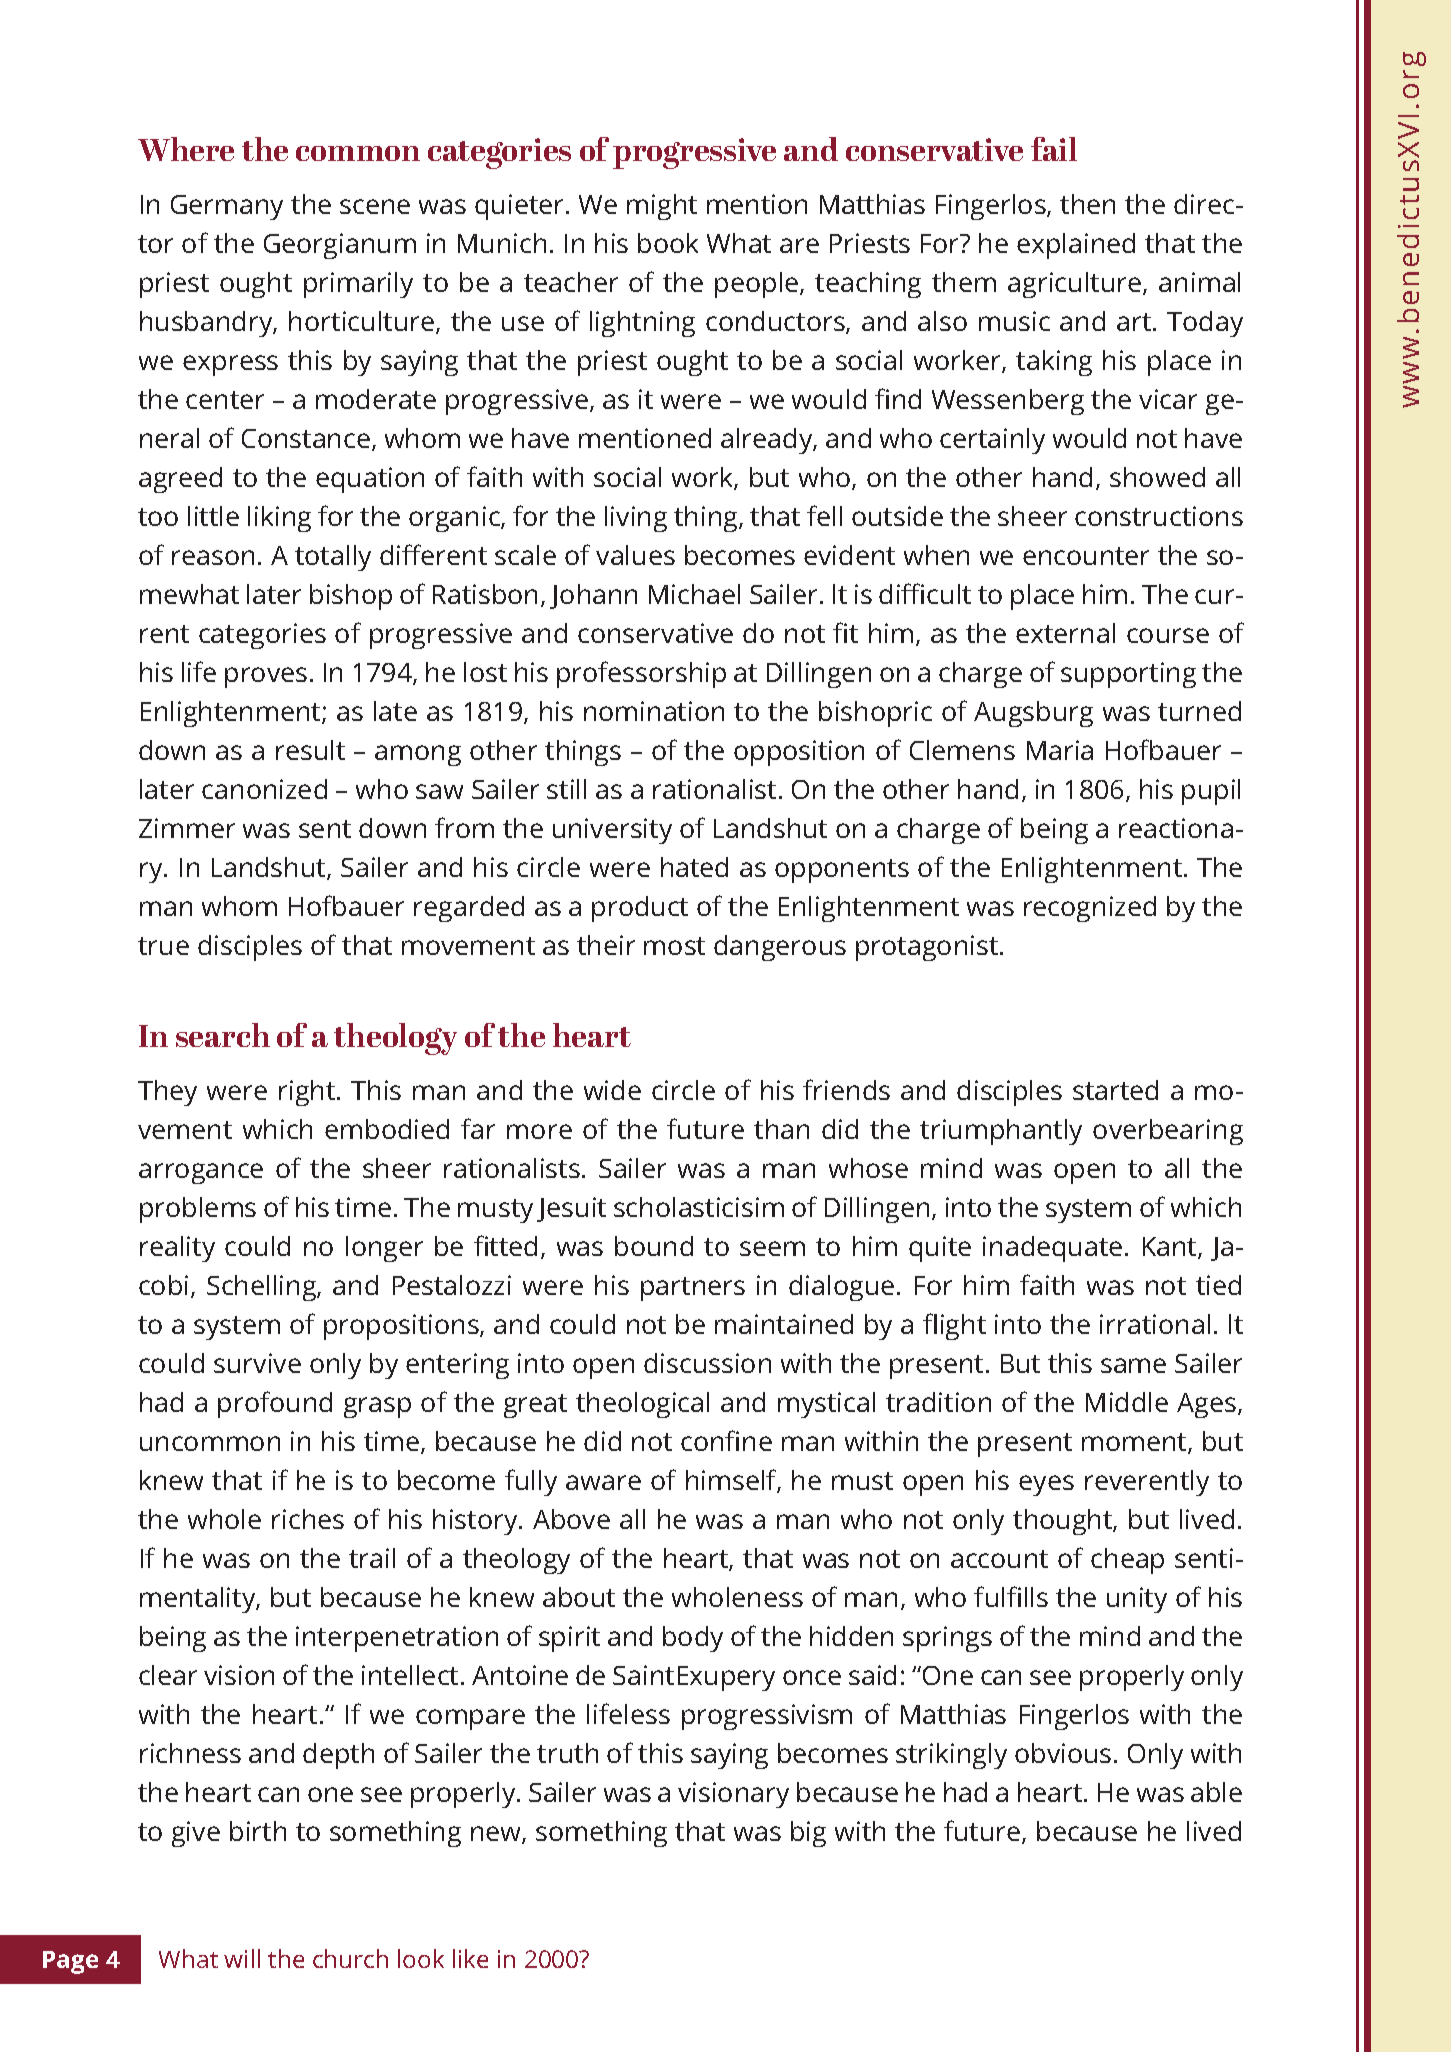 Image resolution: width=1451 pixels, height=2052 pixels. I want to click on will, so click(242, 1958).
